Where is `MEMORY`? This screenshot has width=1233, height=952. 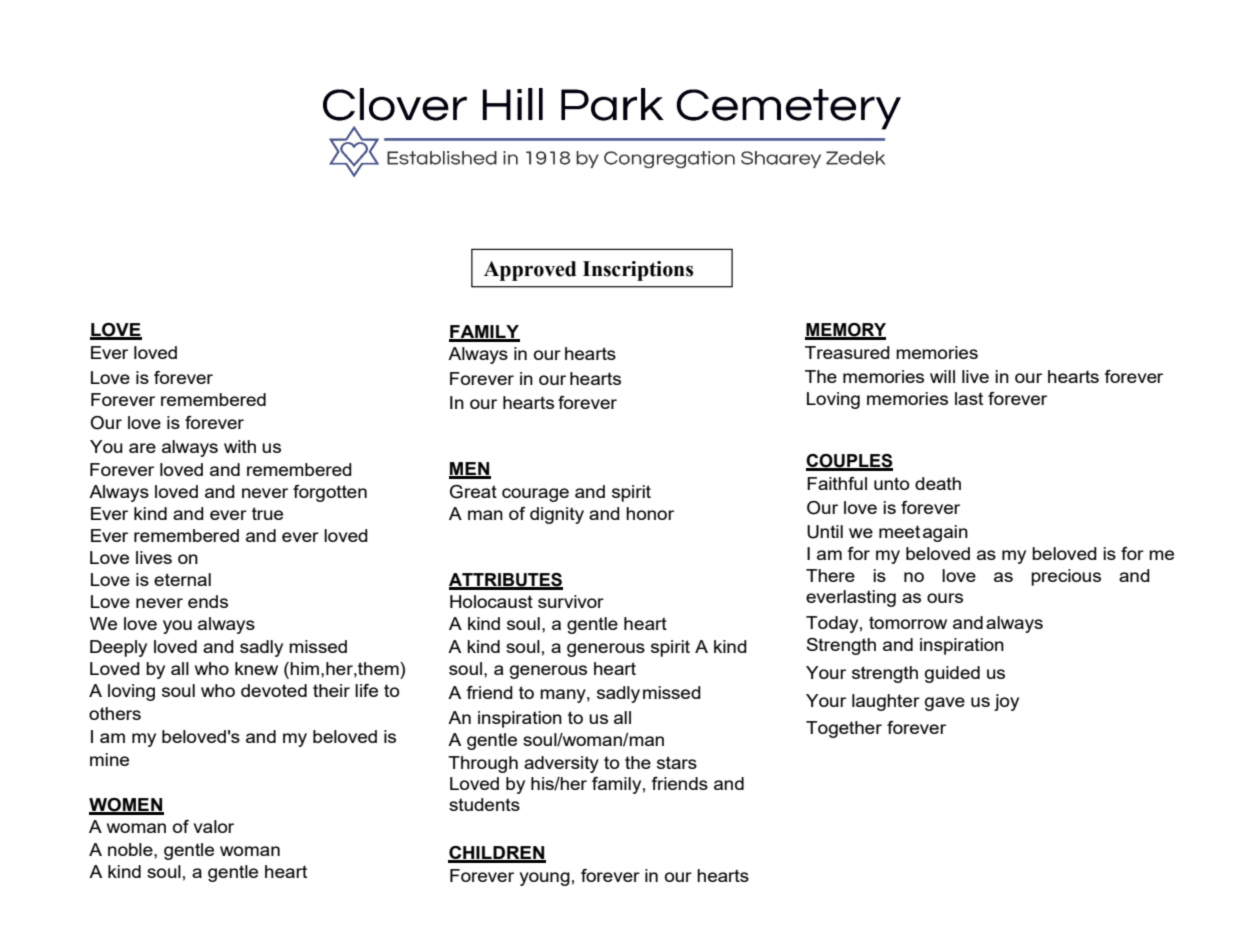 MEMORY is located at coordinates (845, 331).
